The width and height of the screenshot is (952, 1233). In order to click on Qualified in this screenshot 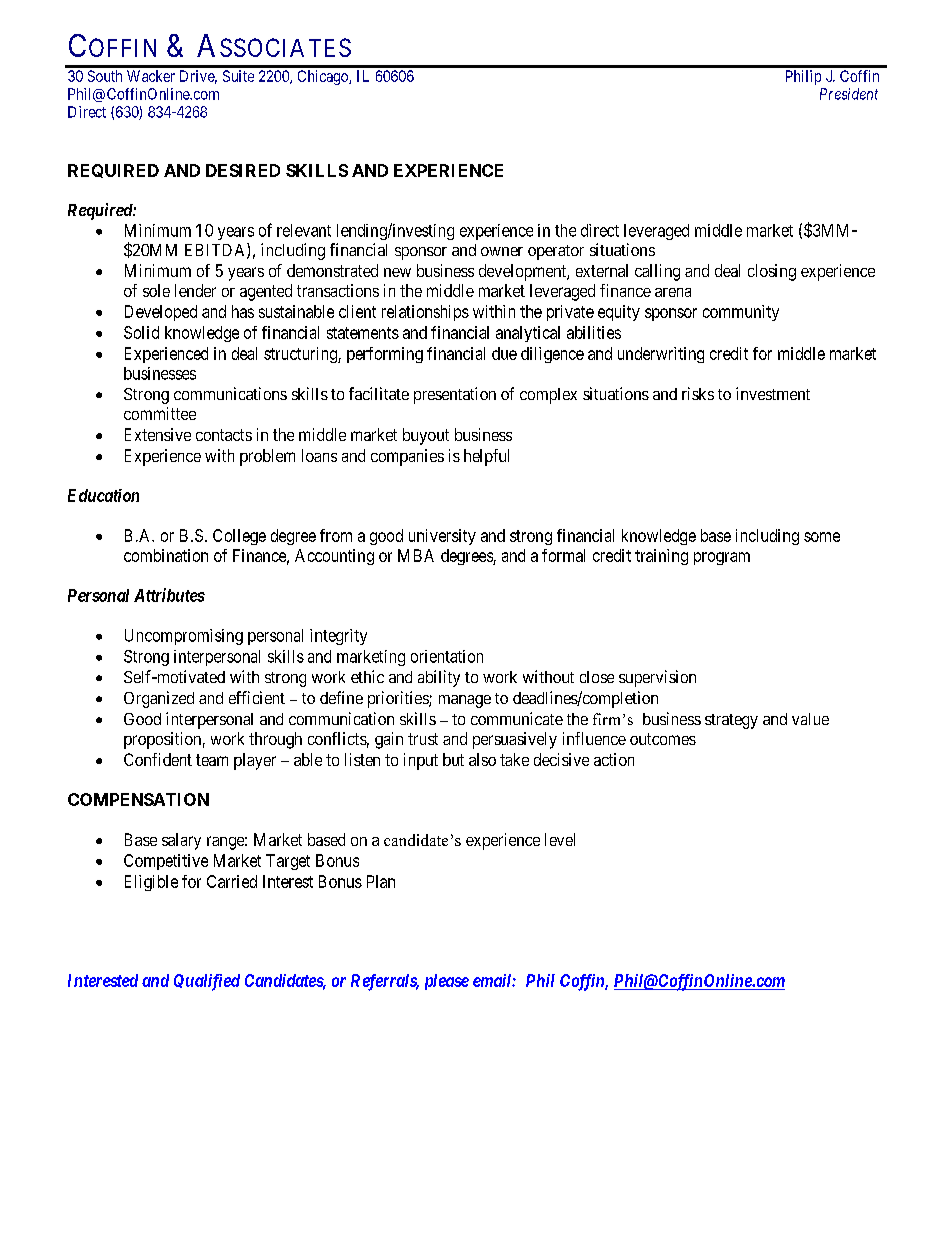, I will do `click(207, 982)`.
